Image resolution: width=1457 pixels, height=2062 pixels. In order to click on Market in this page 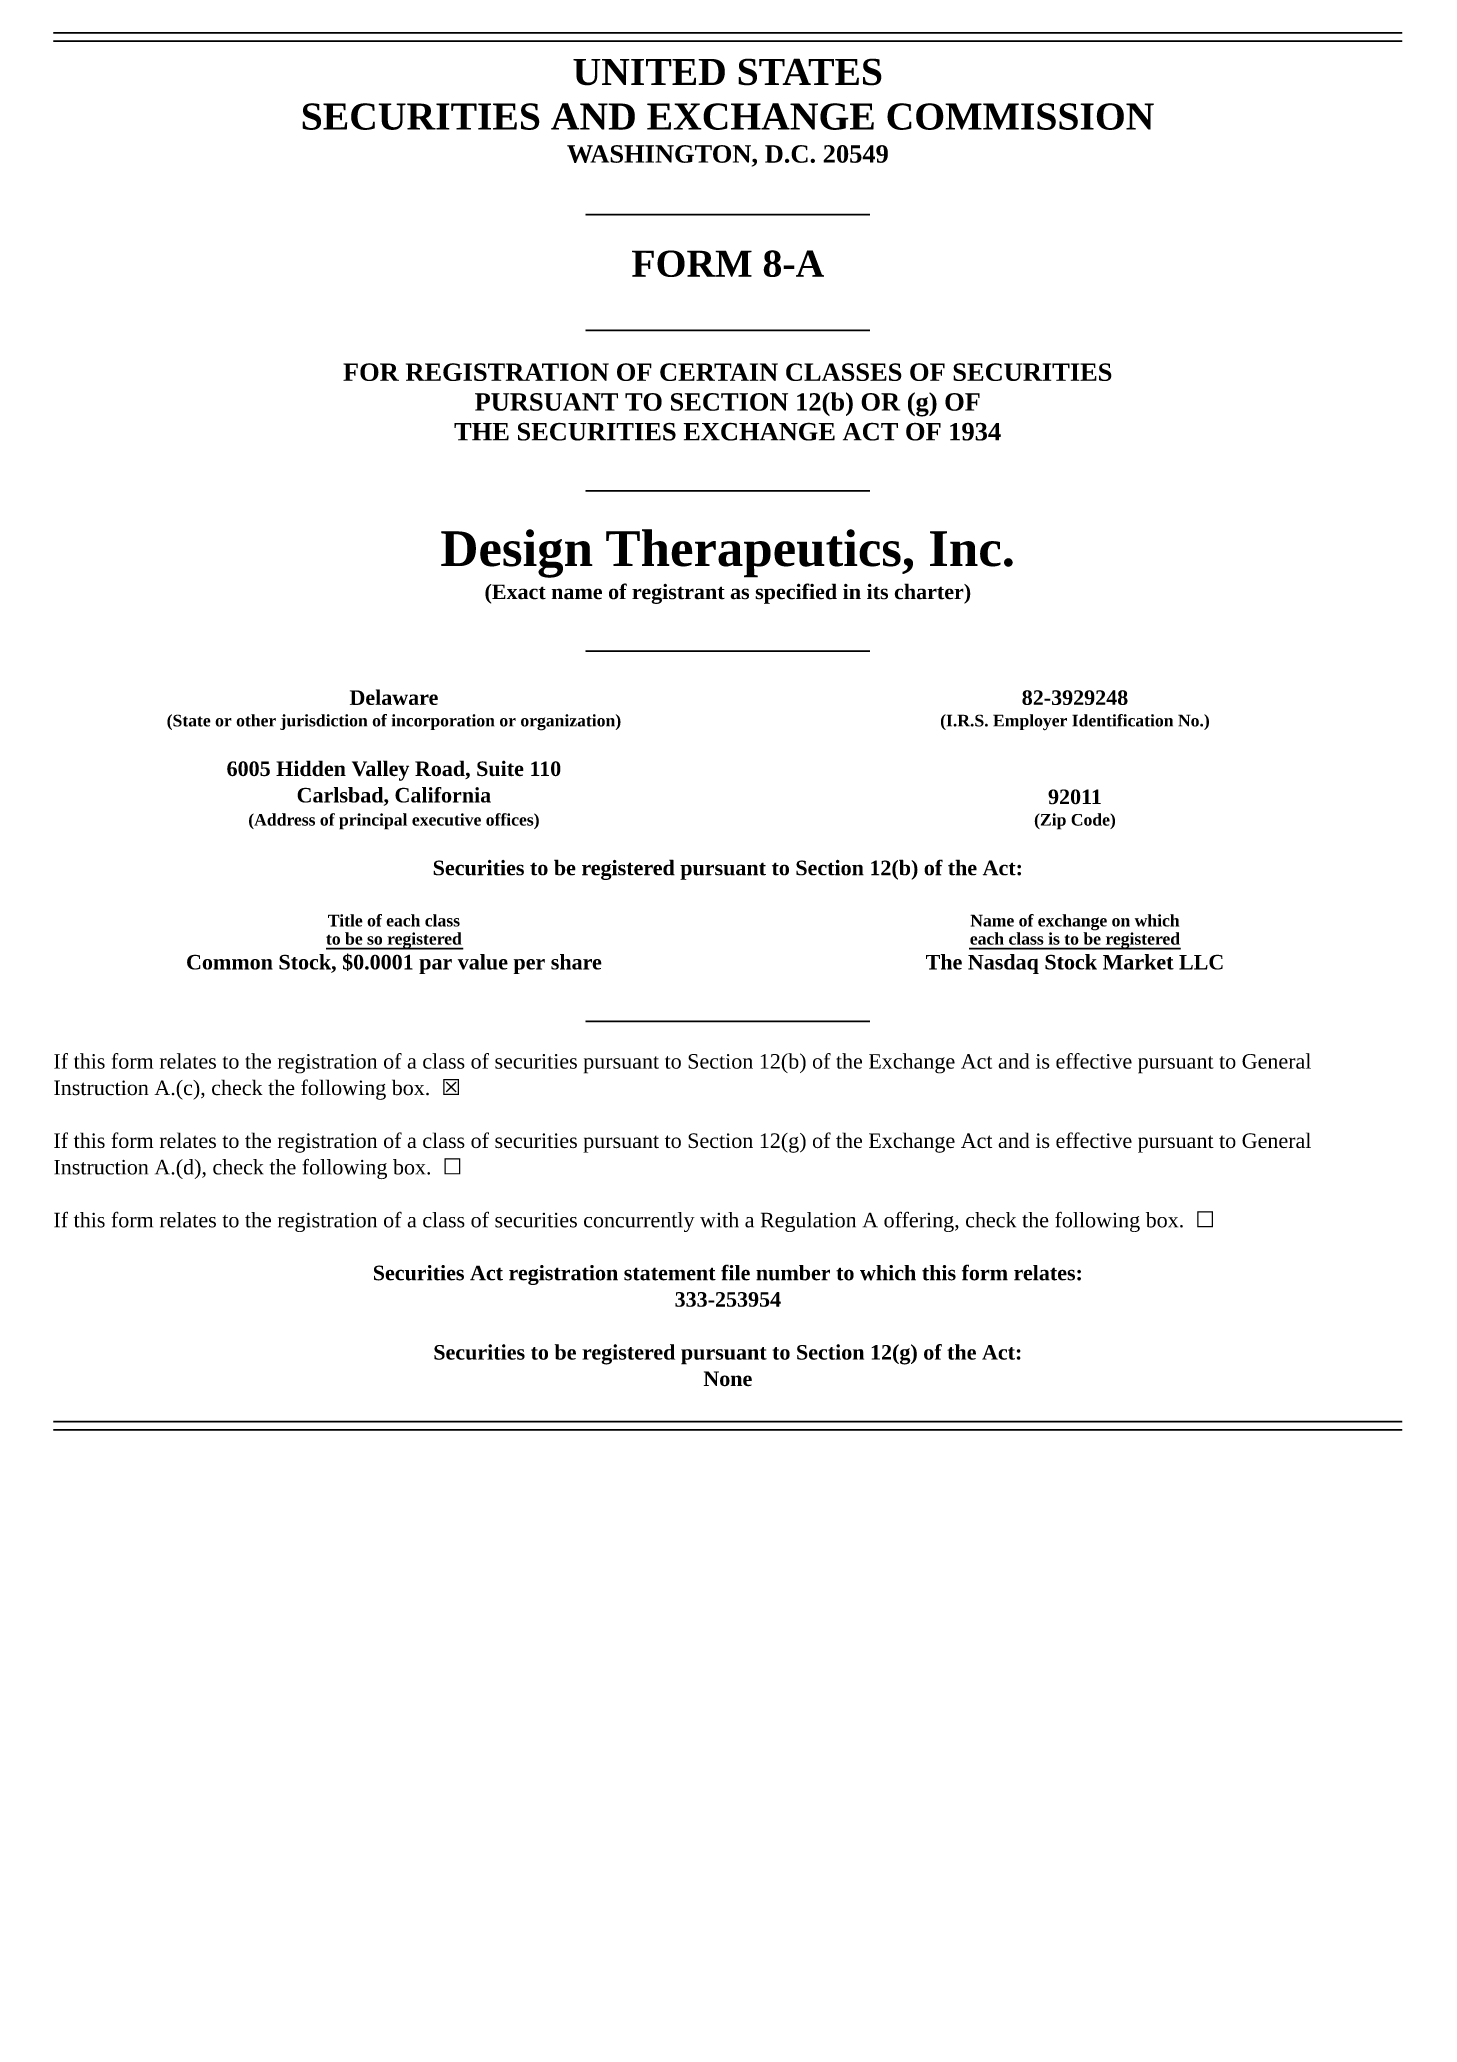, I will do `click(1138, 962)`.
